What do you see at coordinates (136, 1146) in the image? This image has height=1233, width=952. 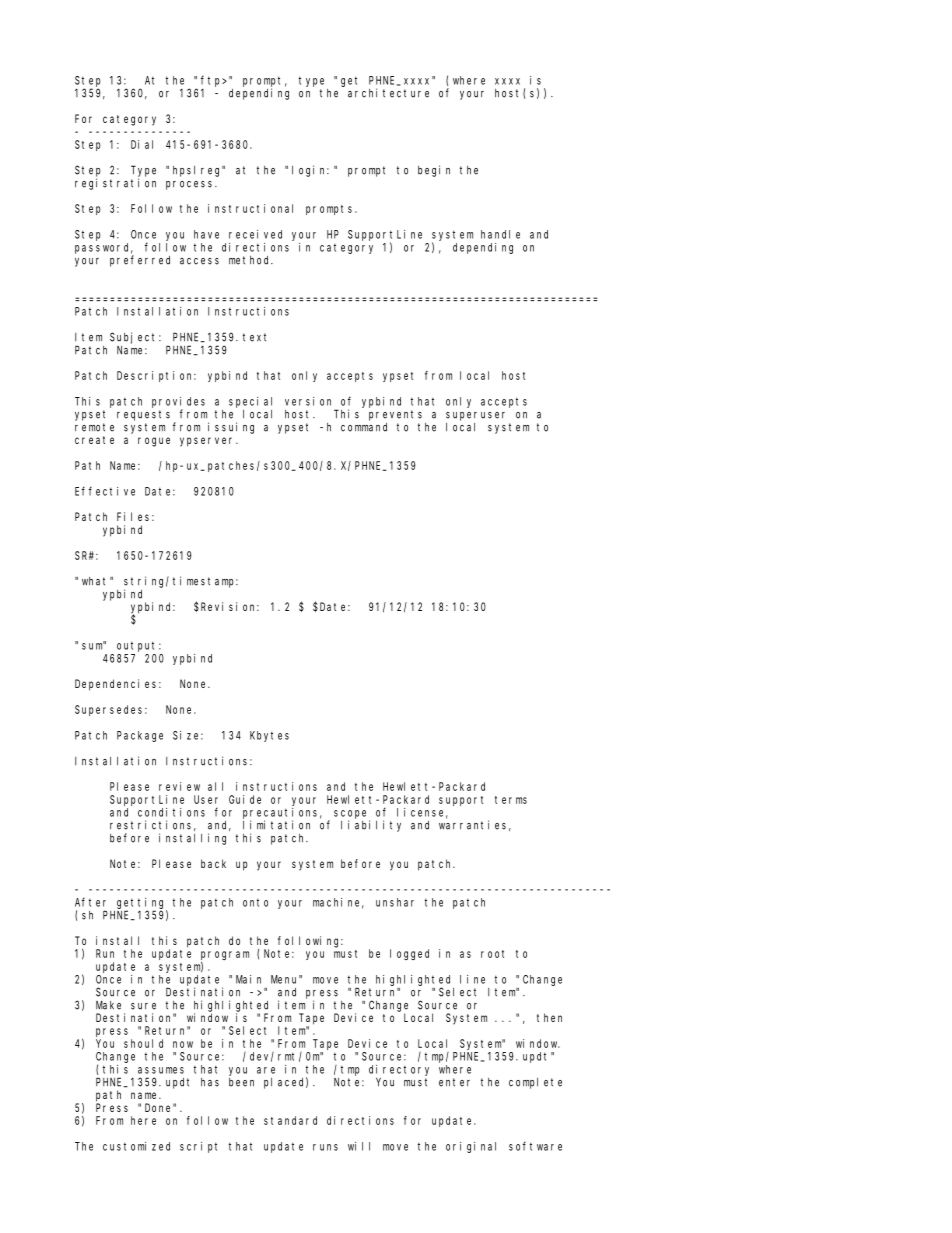 I see `customized` at bounding box center [136, 1146].
